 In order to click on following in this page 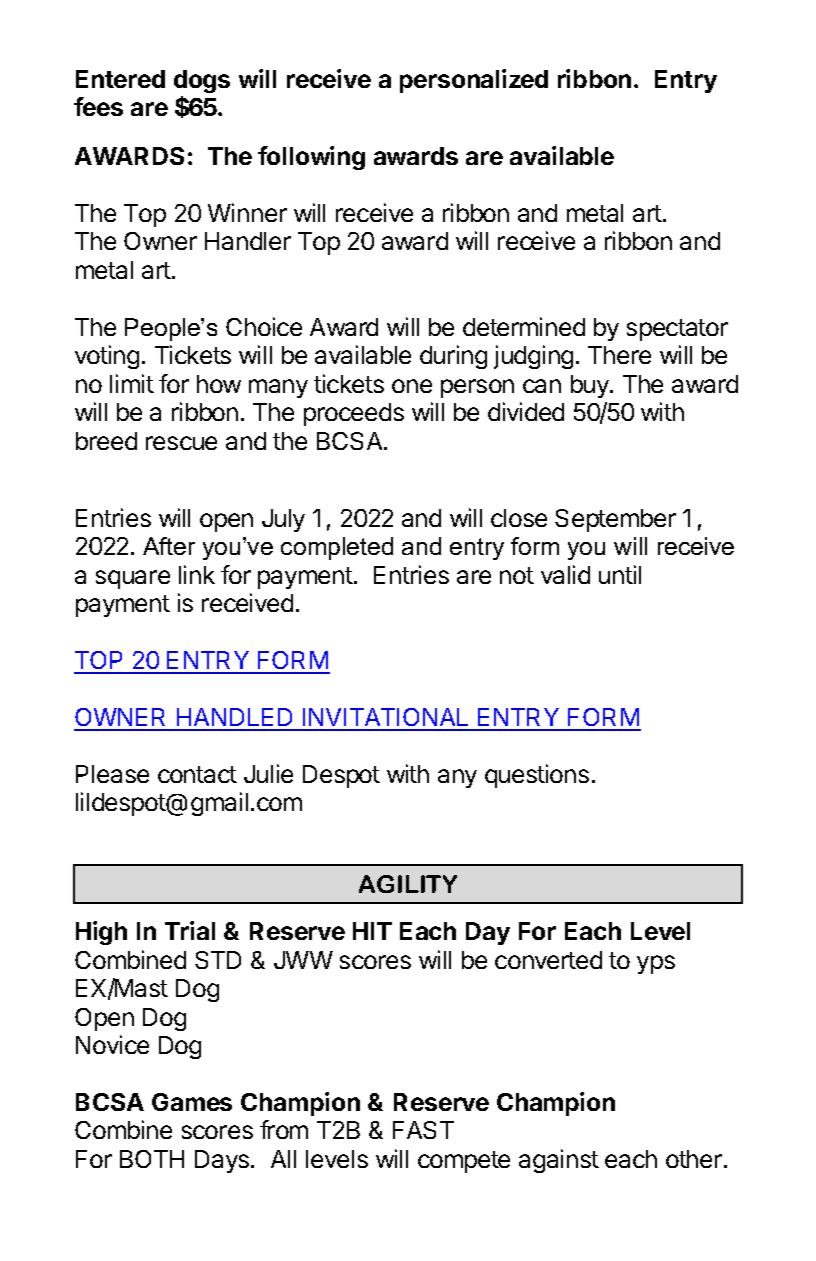, I will do `click(311, 158)`.
